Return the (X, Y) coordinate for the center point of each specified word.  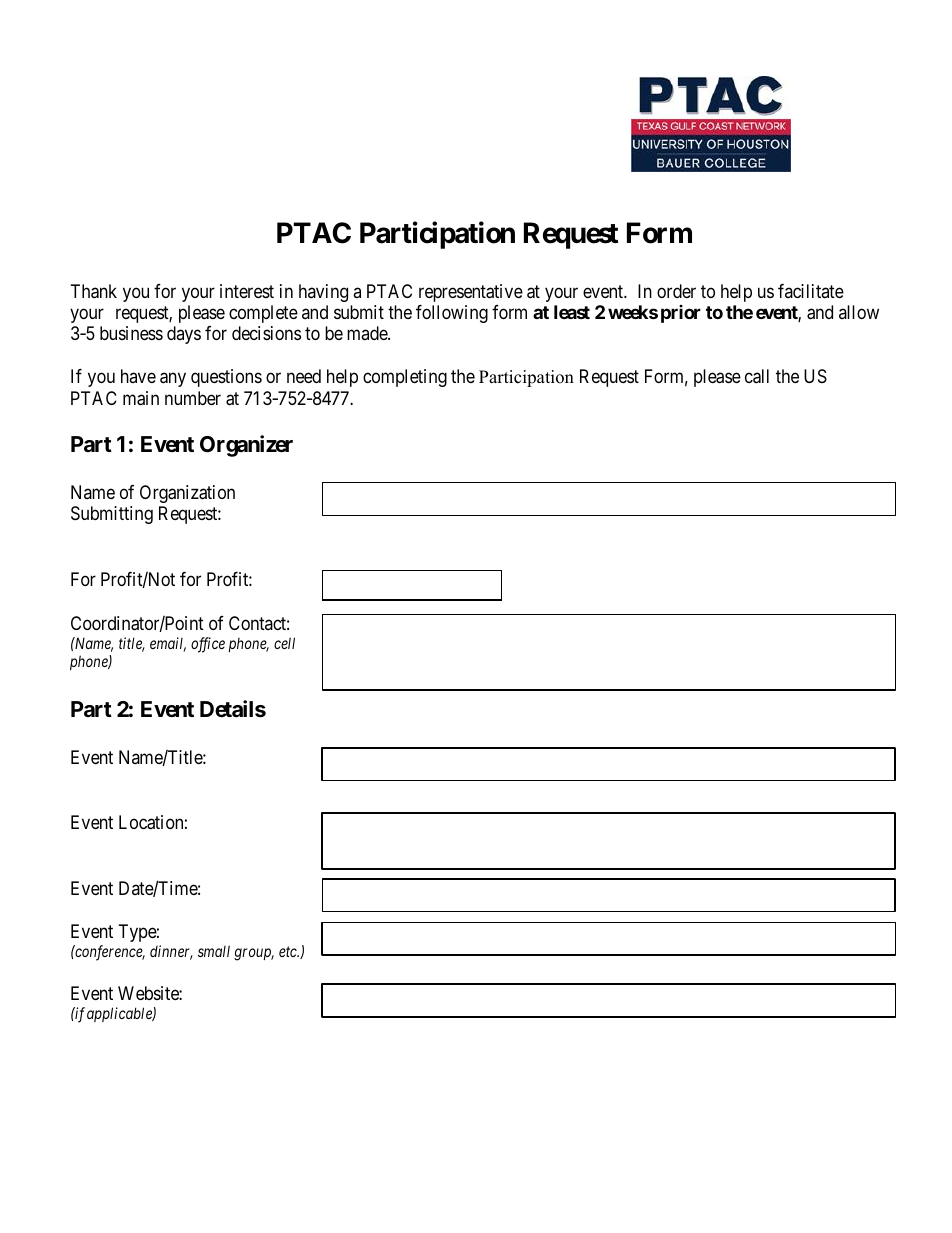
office (208, 645)
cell (284, 643)
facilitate (811, 291)
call (757, 376)
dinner (171, 952)
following (452, 314)
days (184, 335)
